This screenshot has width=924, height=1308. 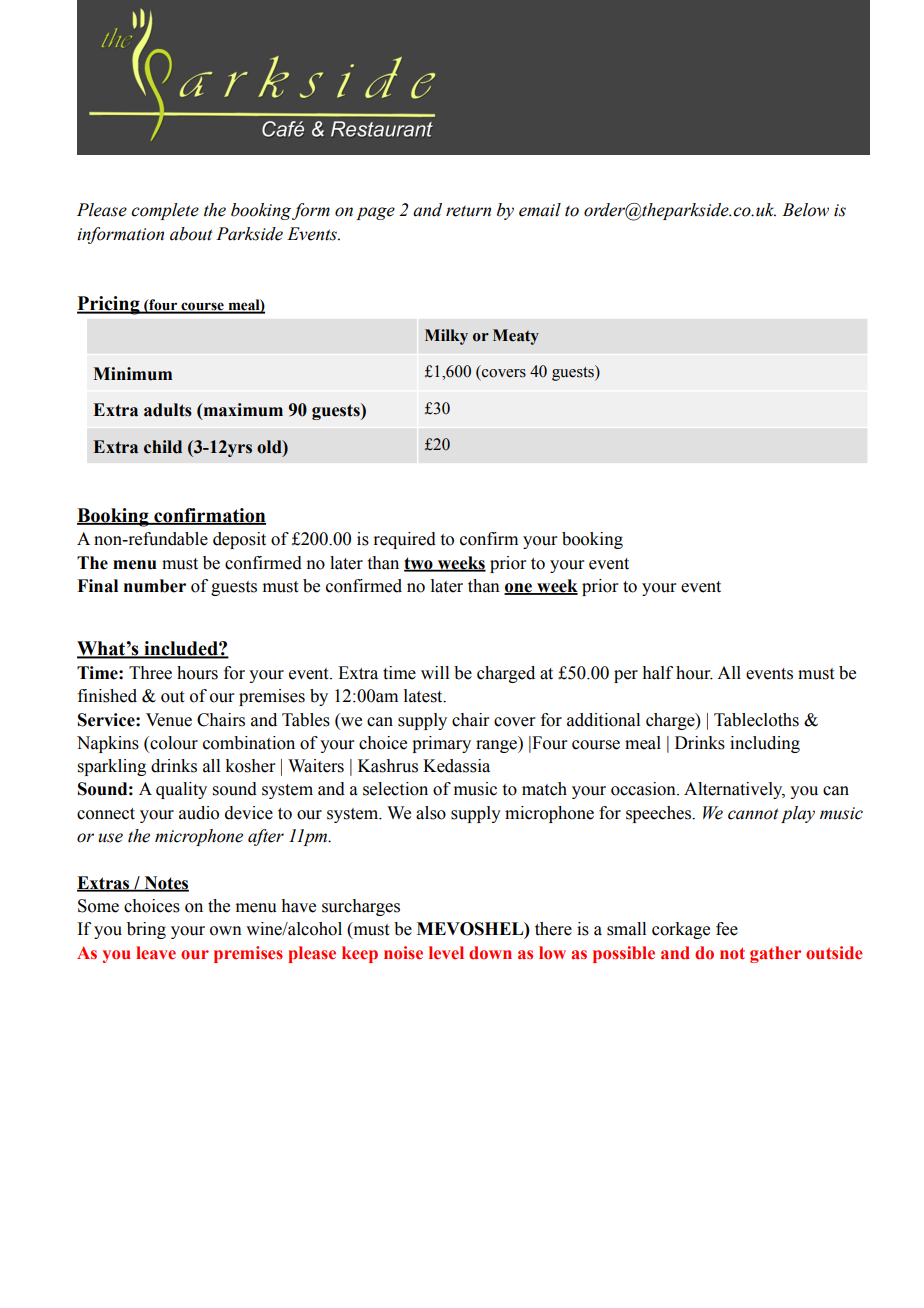 I want to click on return, so click(x=468, y=211).
